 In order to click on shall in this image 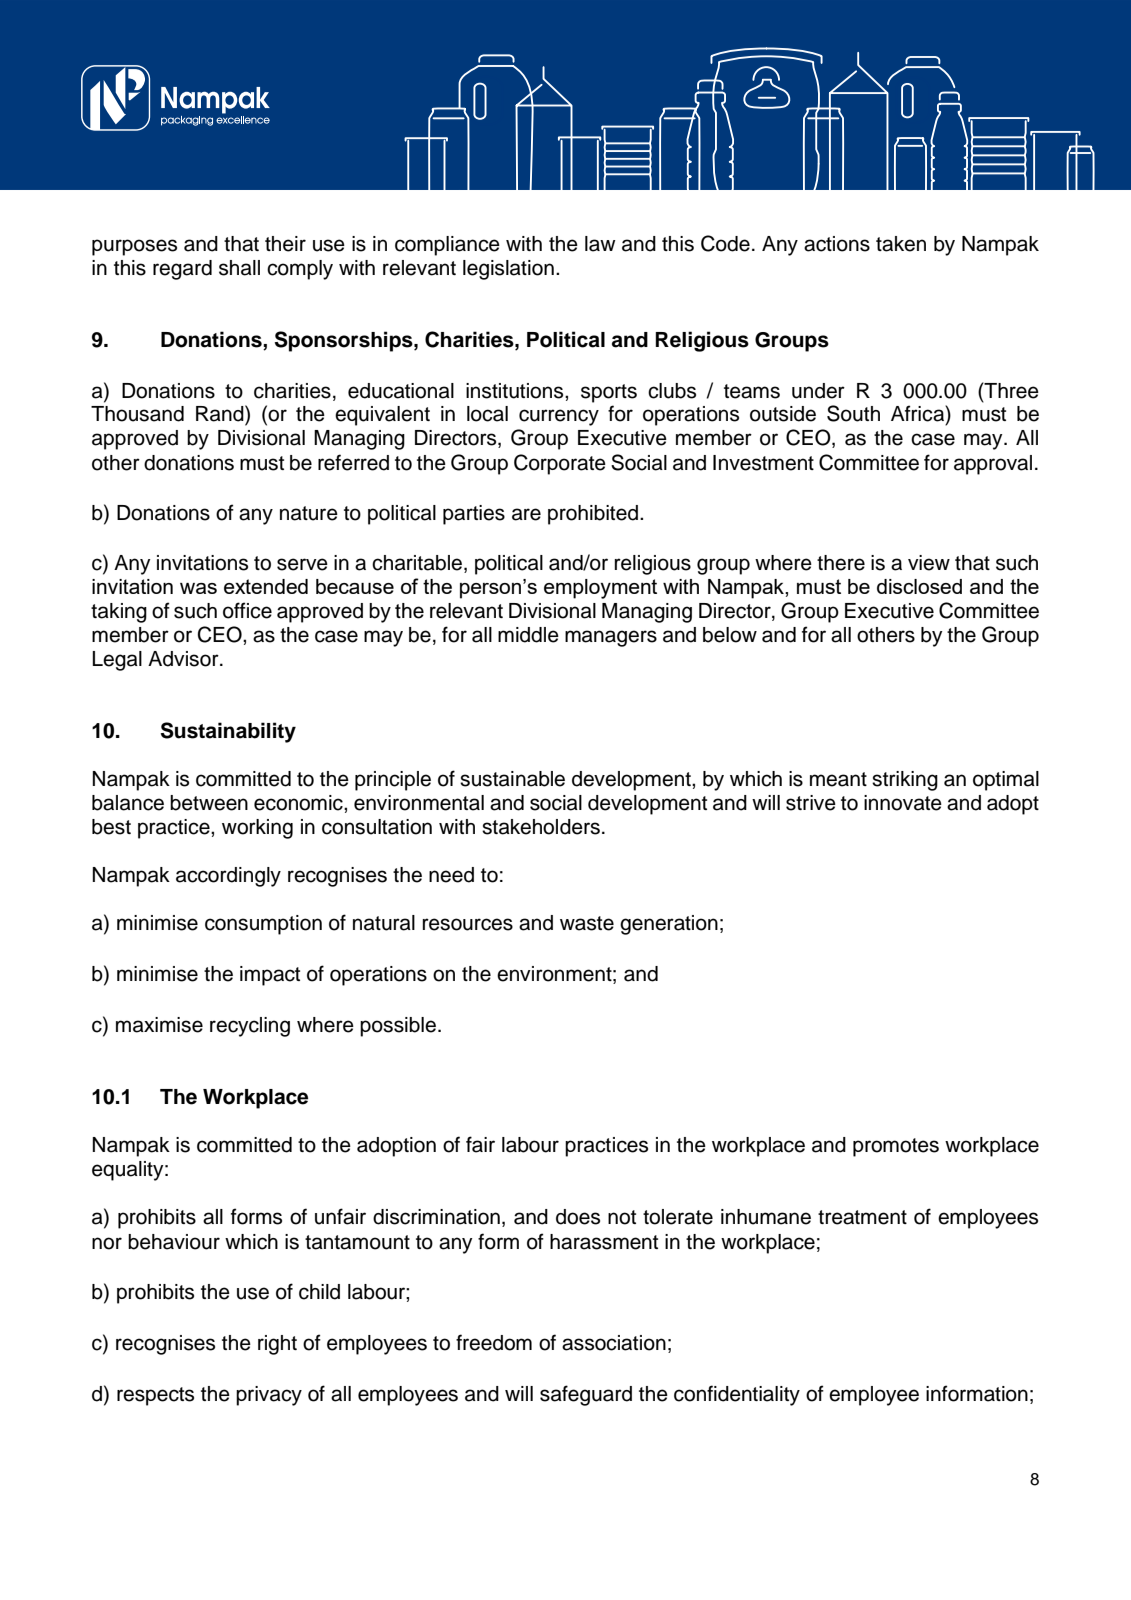, I will do `click(239, 268)`.
